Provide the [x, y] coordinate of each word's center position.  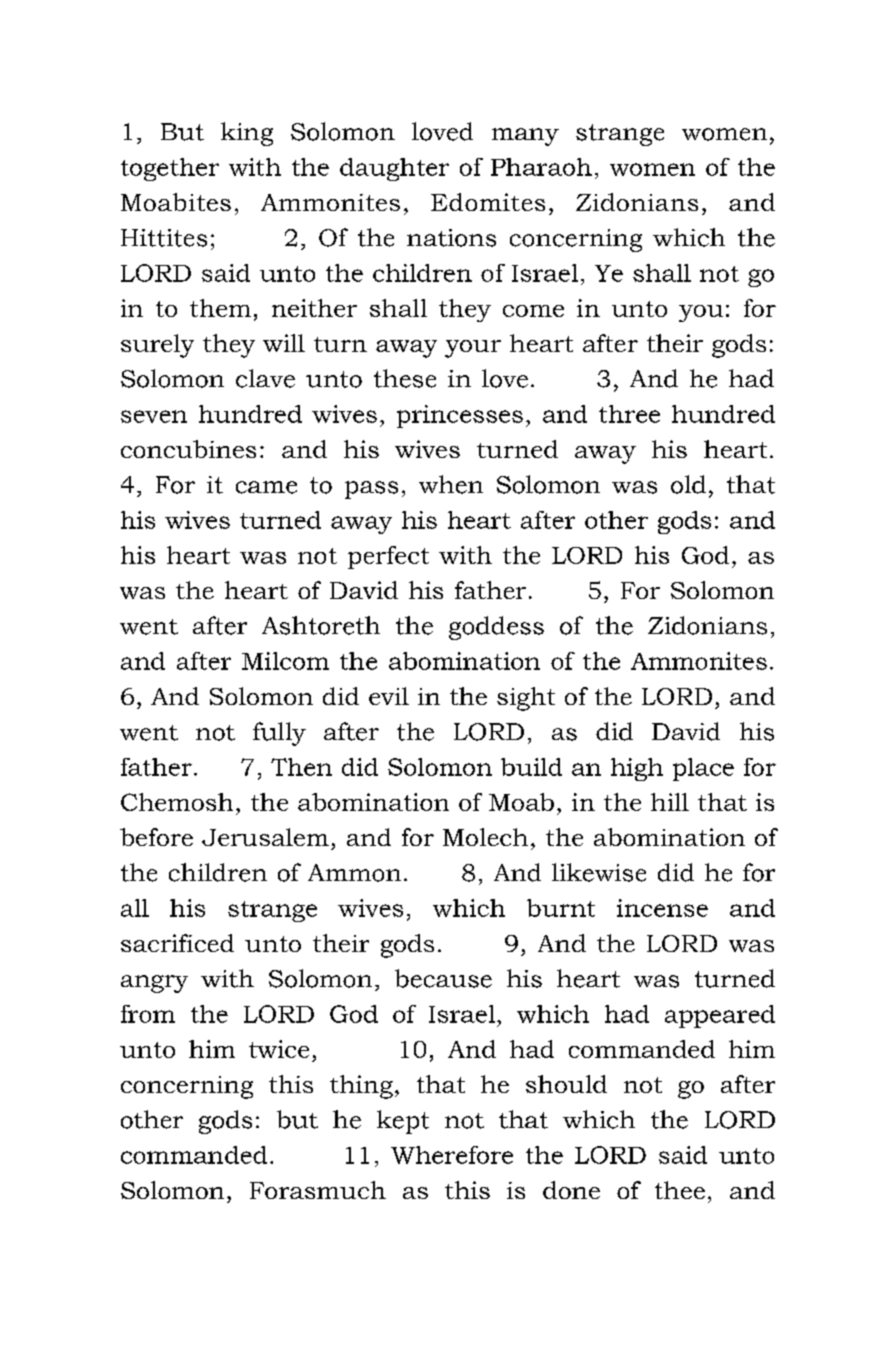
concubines [188, 449]
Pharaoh [541, 167]
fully [279, 734]
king [247, 134]
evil [389, 696]
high [637, 769]
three [629, 414]
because [443, 978]
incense [662, 908]
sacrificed [177, 943]
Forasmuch [318, 1190]
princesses [460, 416]
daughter [394, 169]
